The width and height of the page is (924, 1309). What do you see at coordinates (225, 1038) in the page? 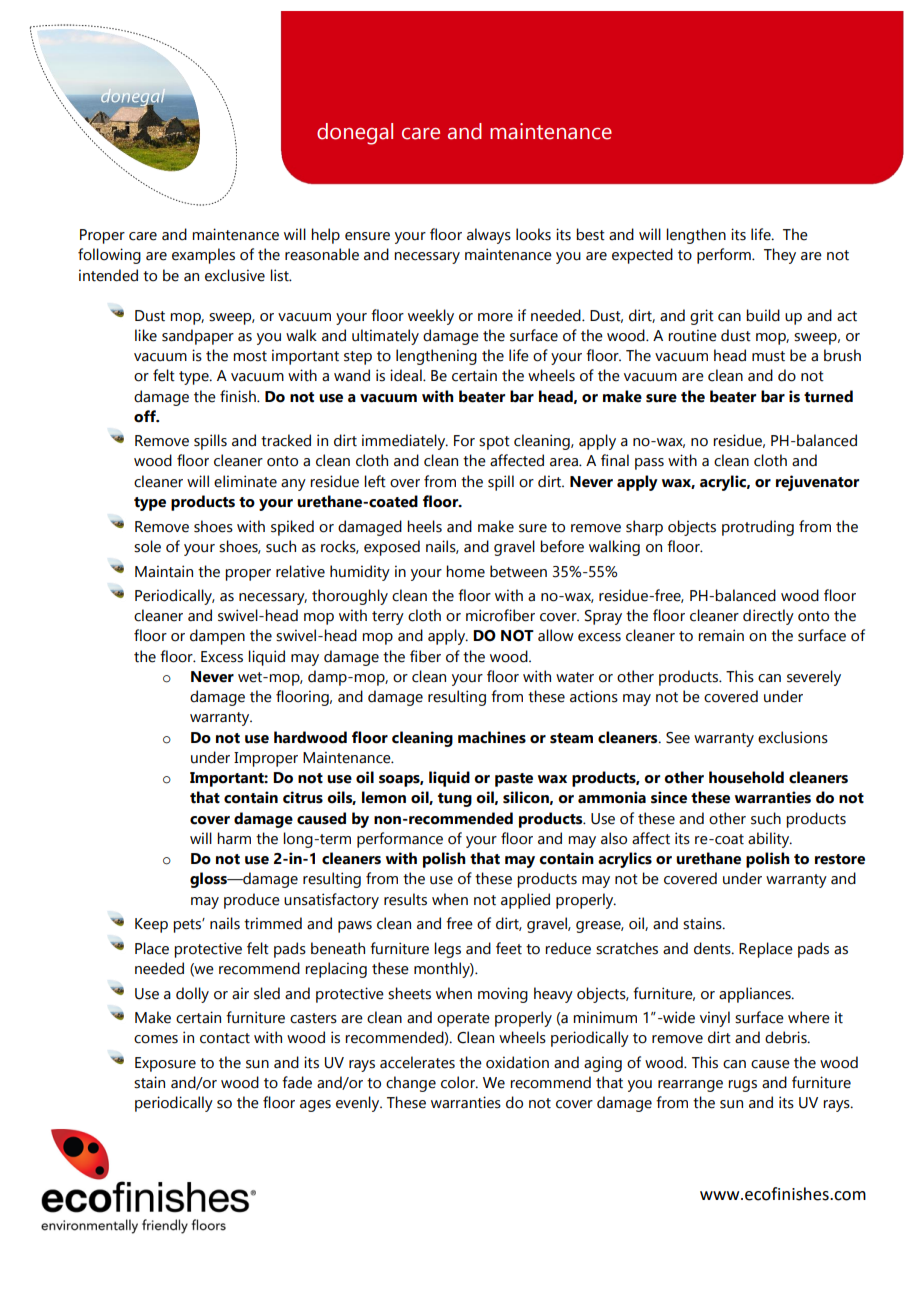
I see `contact` at bounding box center [225, 1038].
